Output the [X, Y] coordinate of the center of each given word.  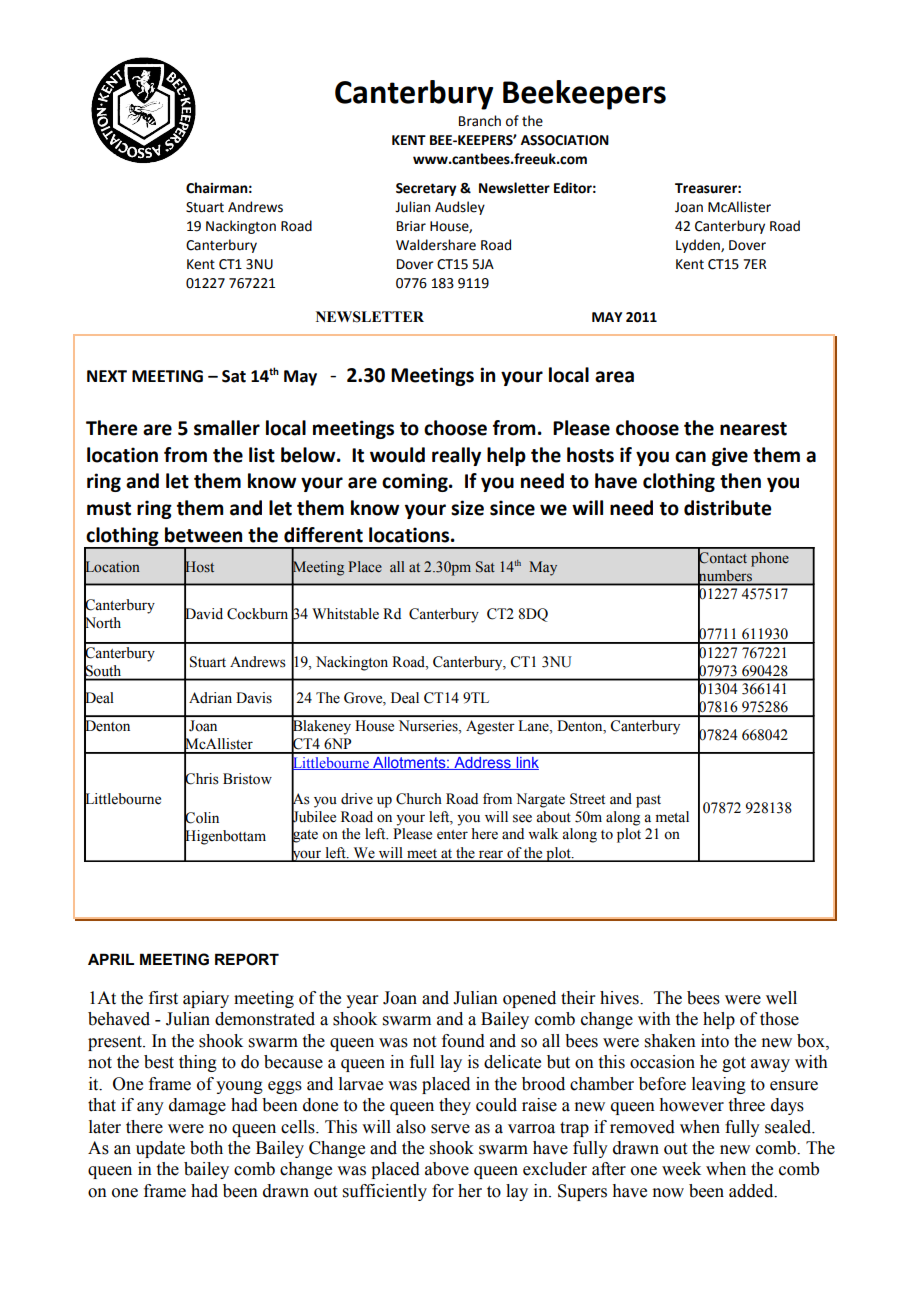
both [206, 1148]
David [203, 614]
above [447, 1169]
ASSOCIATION [565, 140]
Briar [411, 226]
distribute [727, 508]
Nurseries [429, 727]
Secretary [426, 189]
